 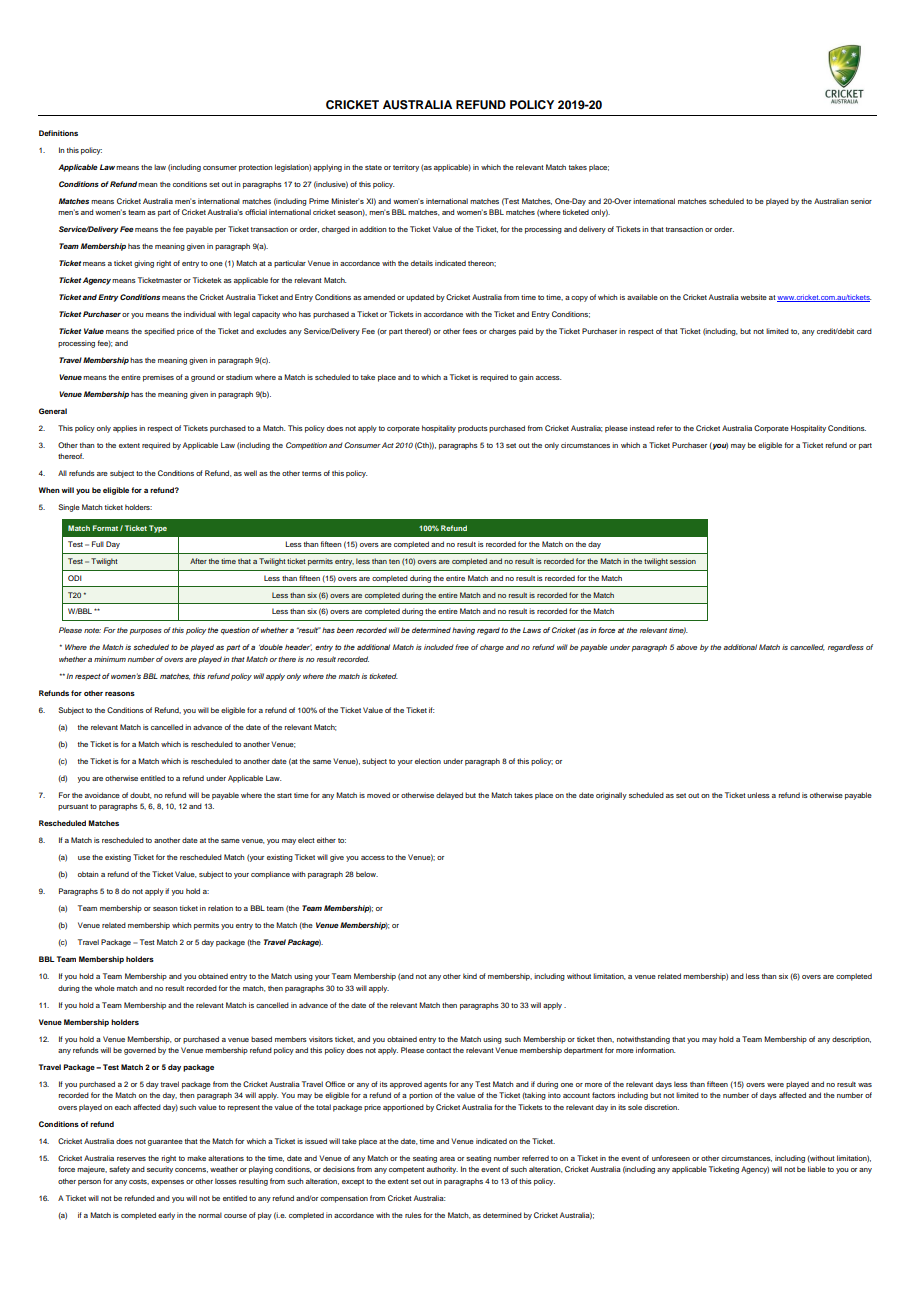 I want to click on Definitions, so click(x=58, y=133).
